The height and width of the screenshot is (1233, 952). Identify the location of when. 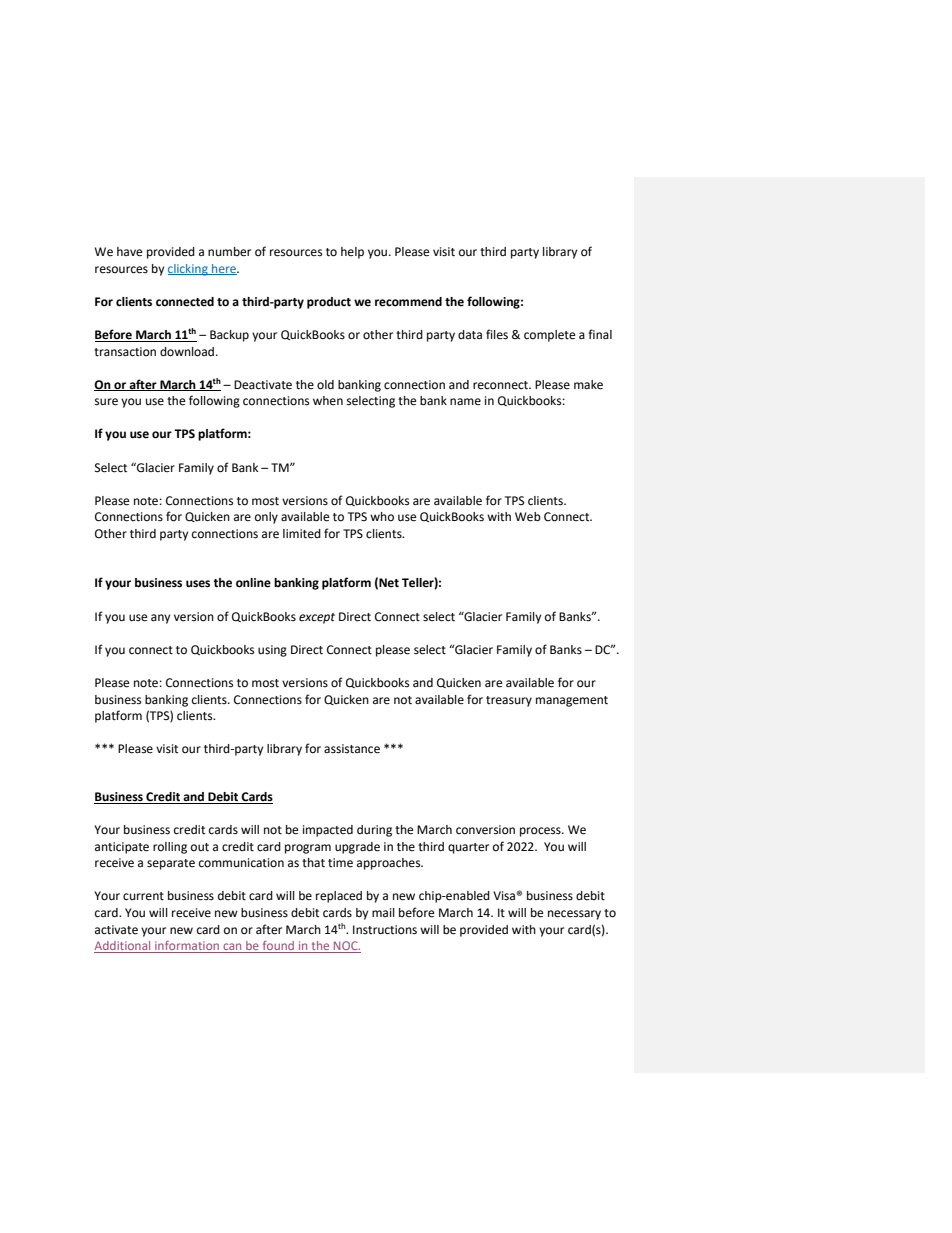
(328, 400).
